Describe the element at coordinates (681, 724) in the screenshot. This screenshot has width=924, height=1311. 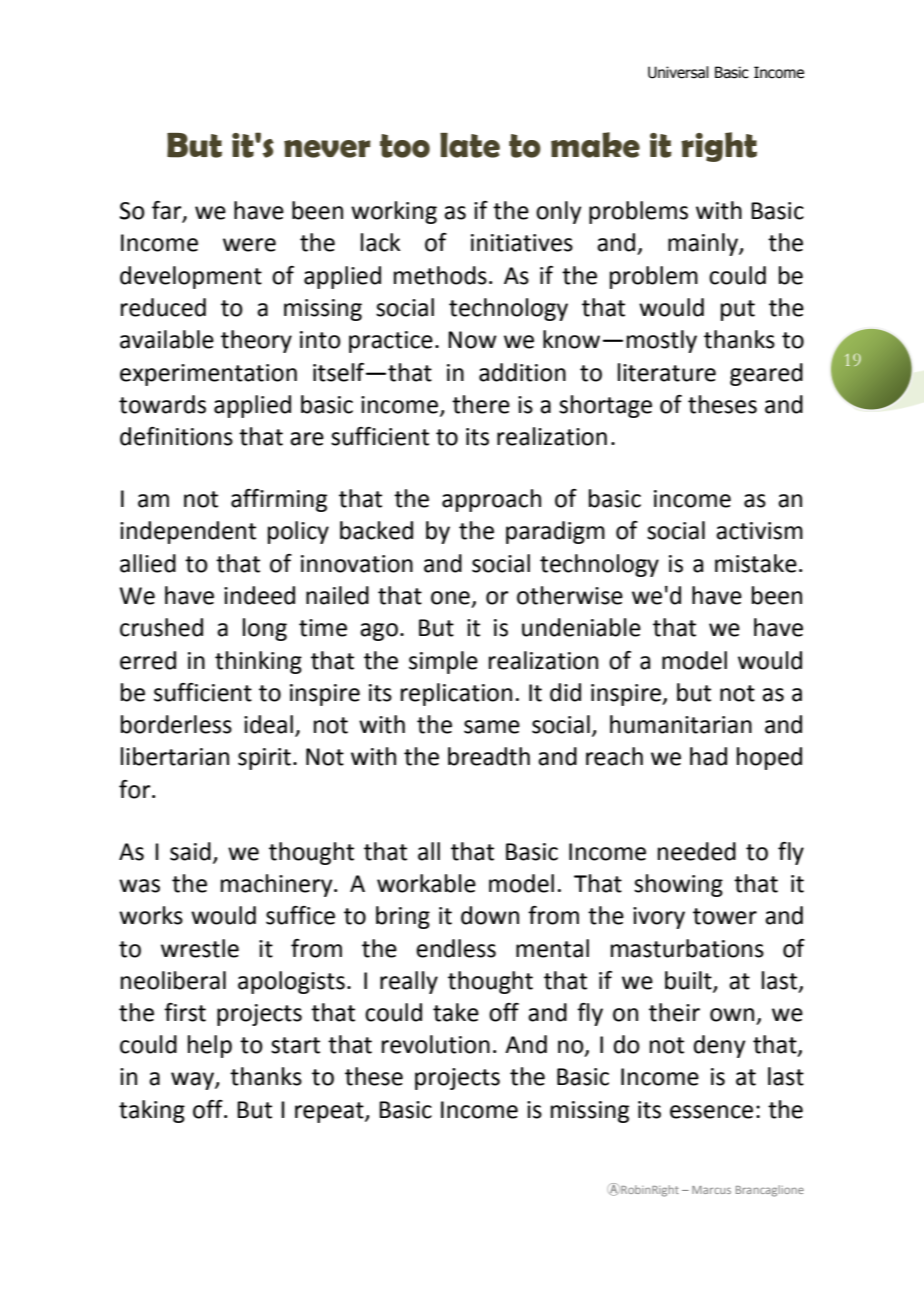
I see `humanitarian` at that location.
